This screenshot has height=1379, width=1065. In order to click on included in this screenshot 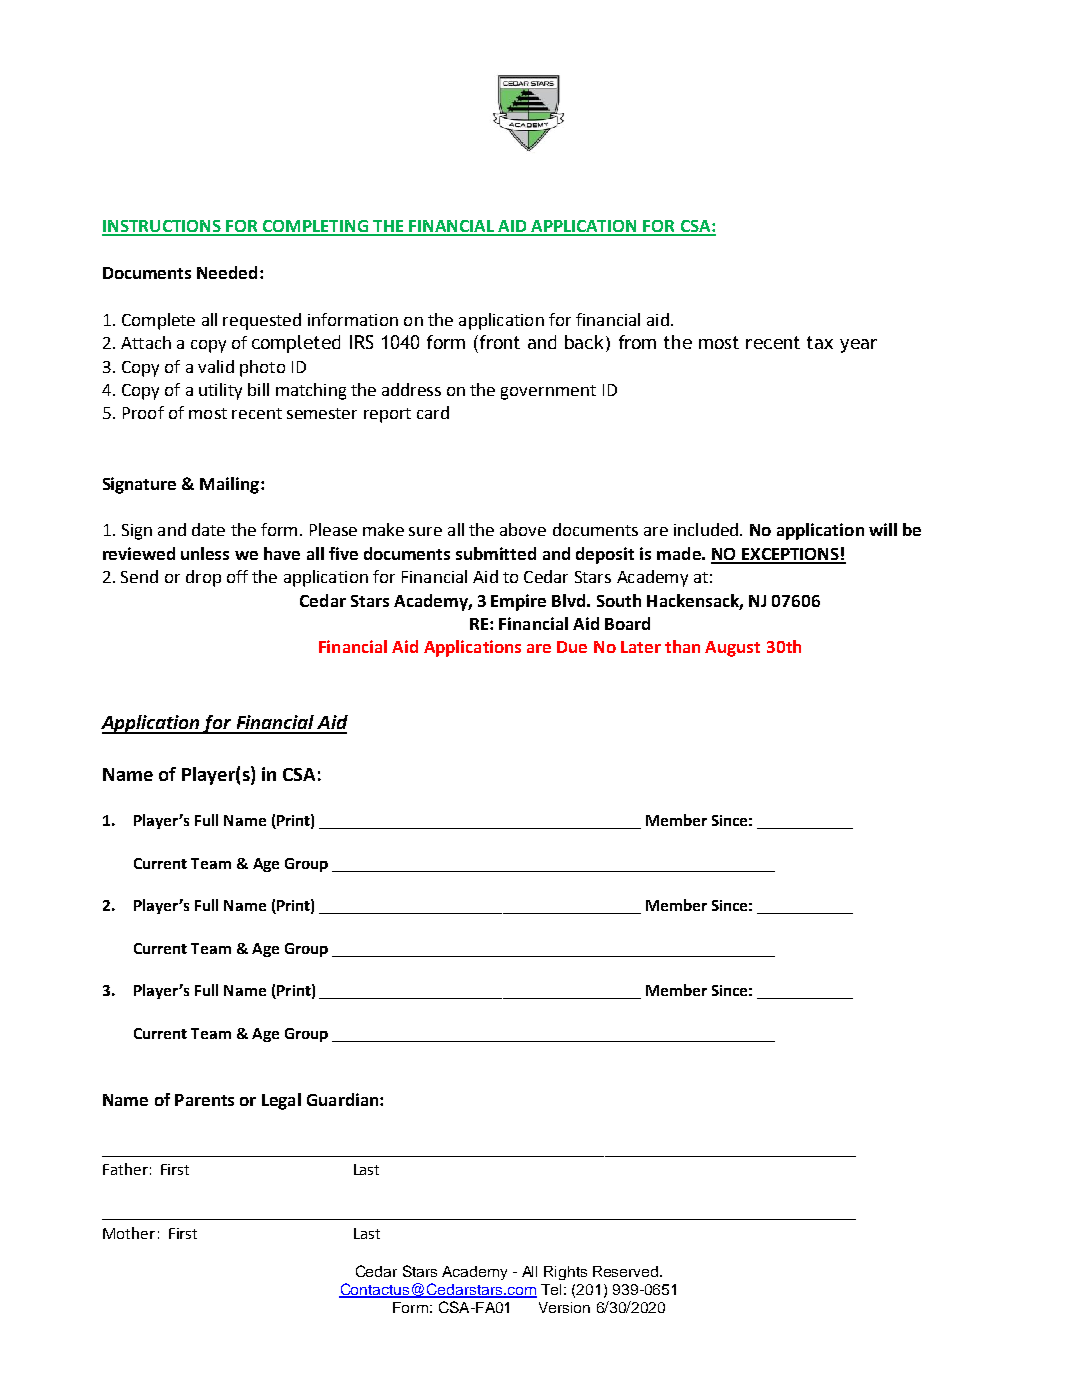, I will do `click(706, 529)`.
